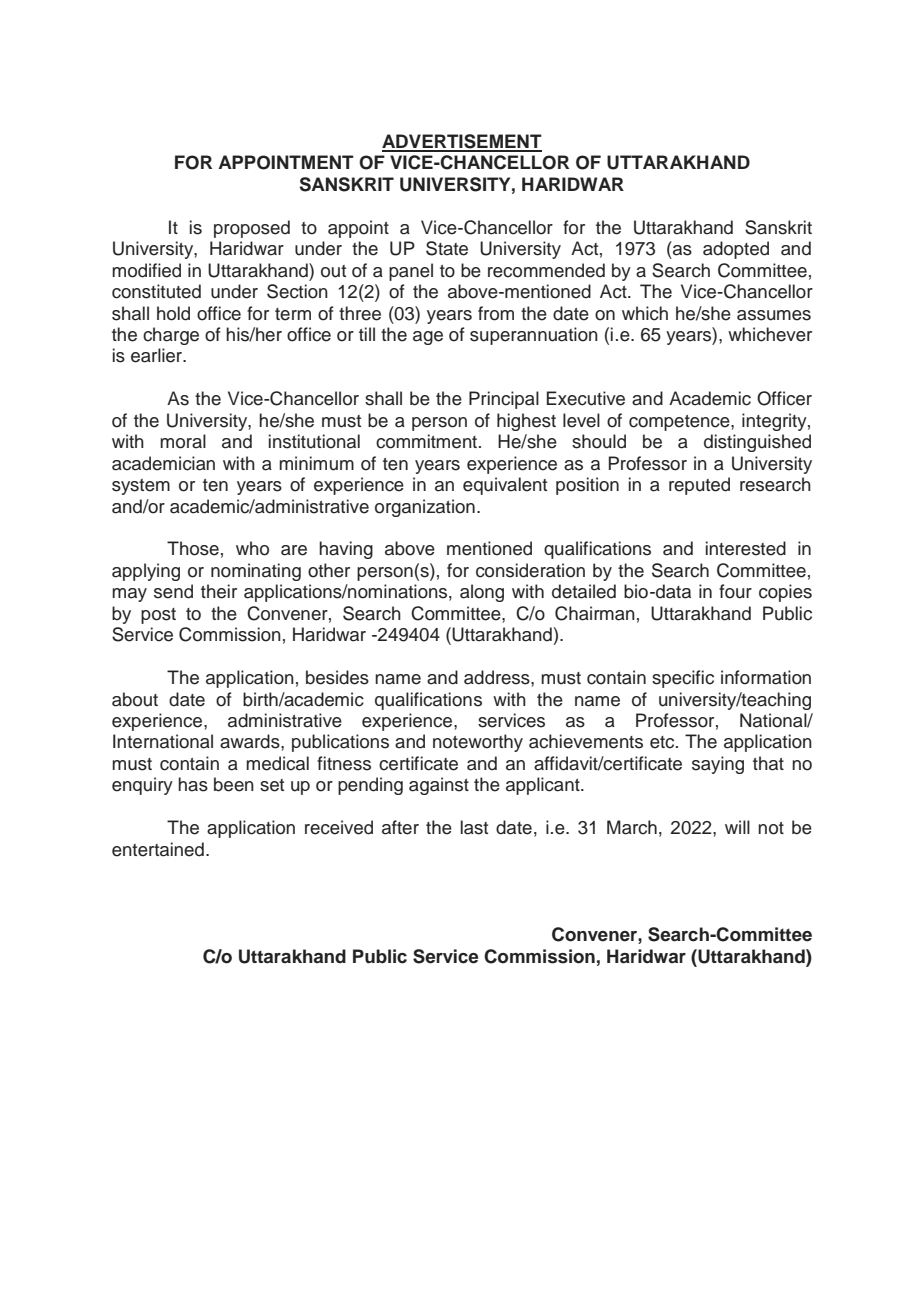 The height and width of the screenshot is (1308, 924). Describe the element at coordinates (498, 677) in the screenshot. I see `address` at that location.
